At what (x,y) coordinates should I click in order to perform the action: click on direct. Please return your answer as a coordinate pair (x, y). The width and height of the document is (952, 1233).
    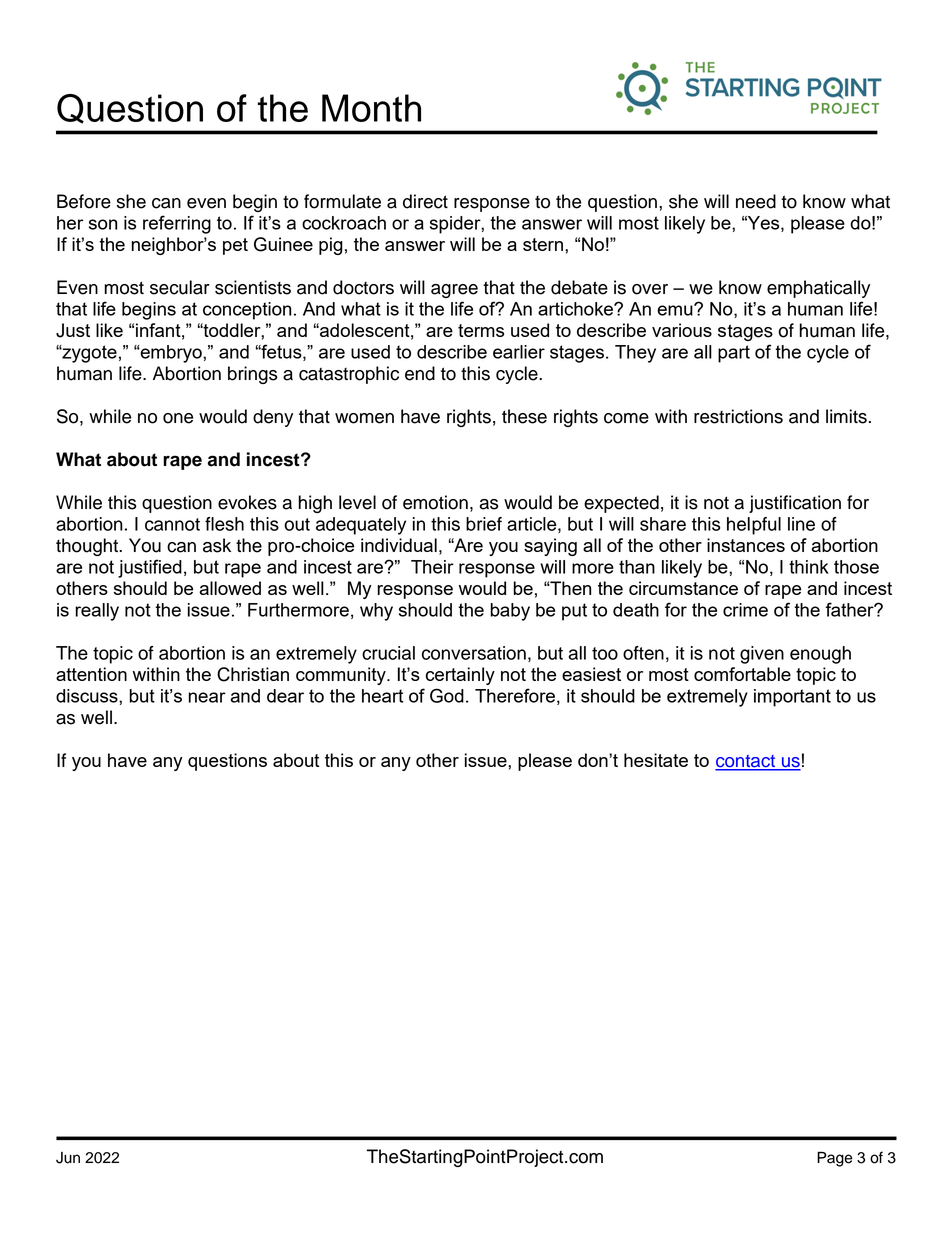
    Looking at the image, I should click on (425, 201).
